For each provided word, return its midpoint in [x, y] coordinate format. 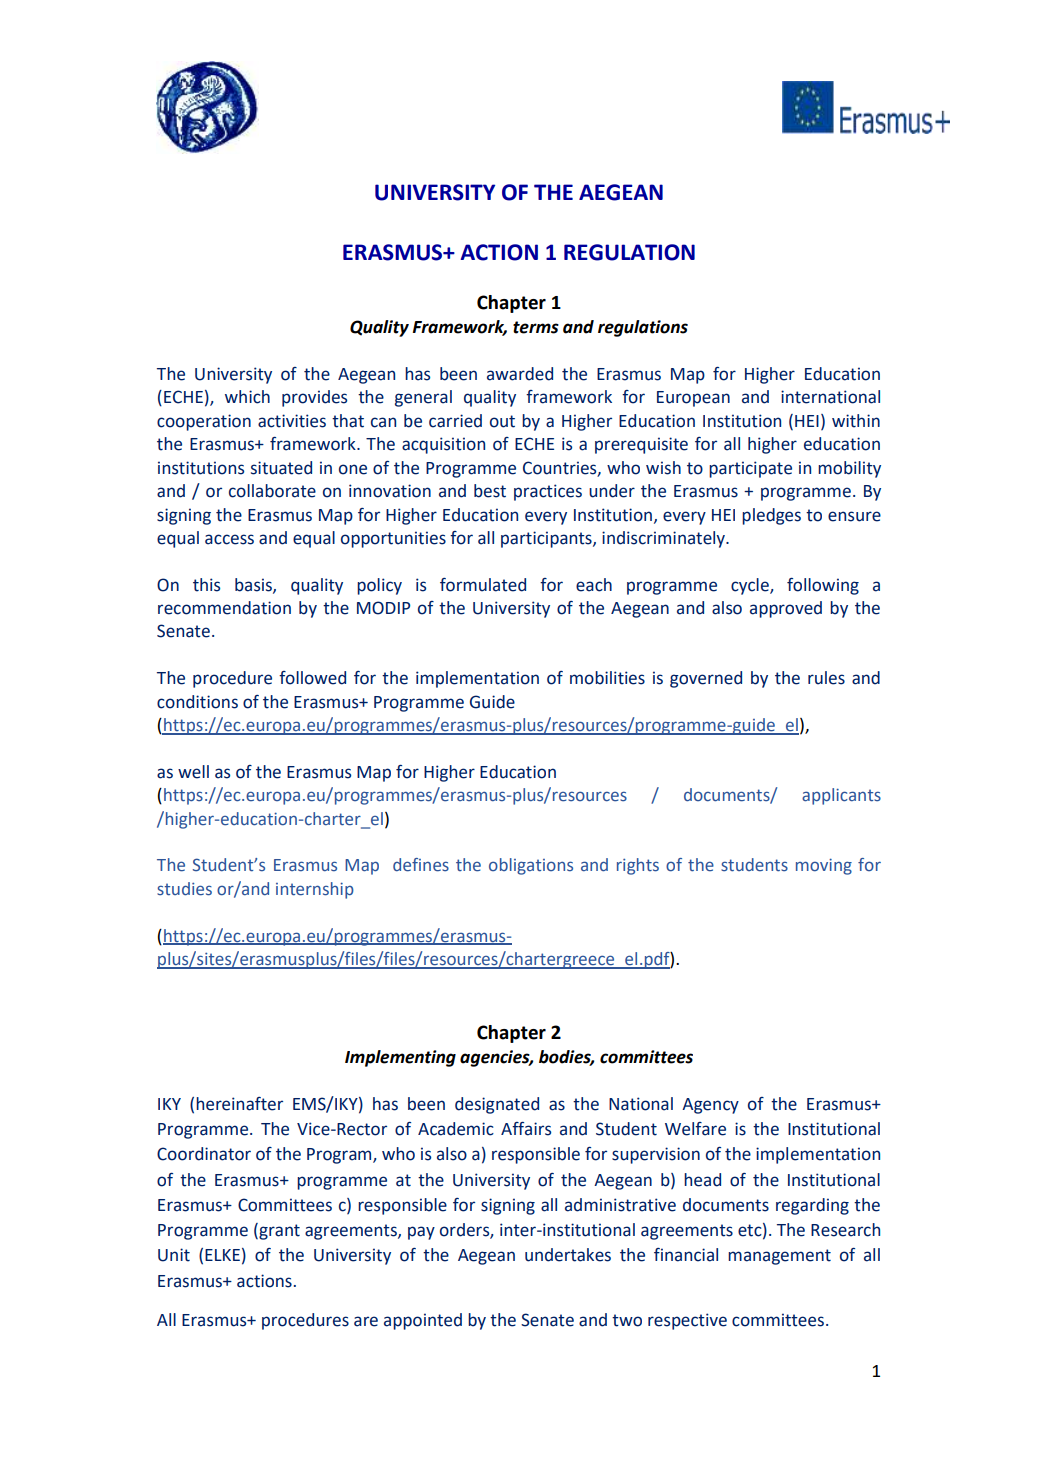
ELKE [222, 1255]
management [779, 1257]
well [193, 772]
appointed [423, 1321]
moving [824, 866]
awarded [520, 374]
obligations [531, 866]
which [247, 397]
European [693, 399]
